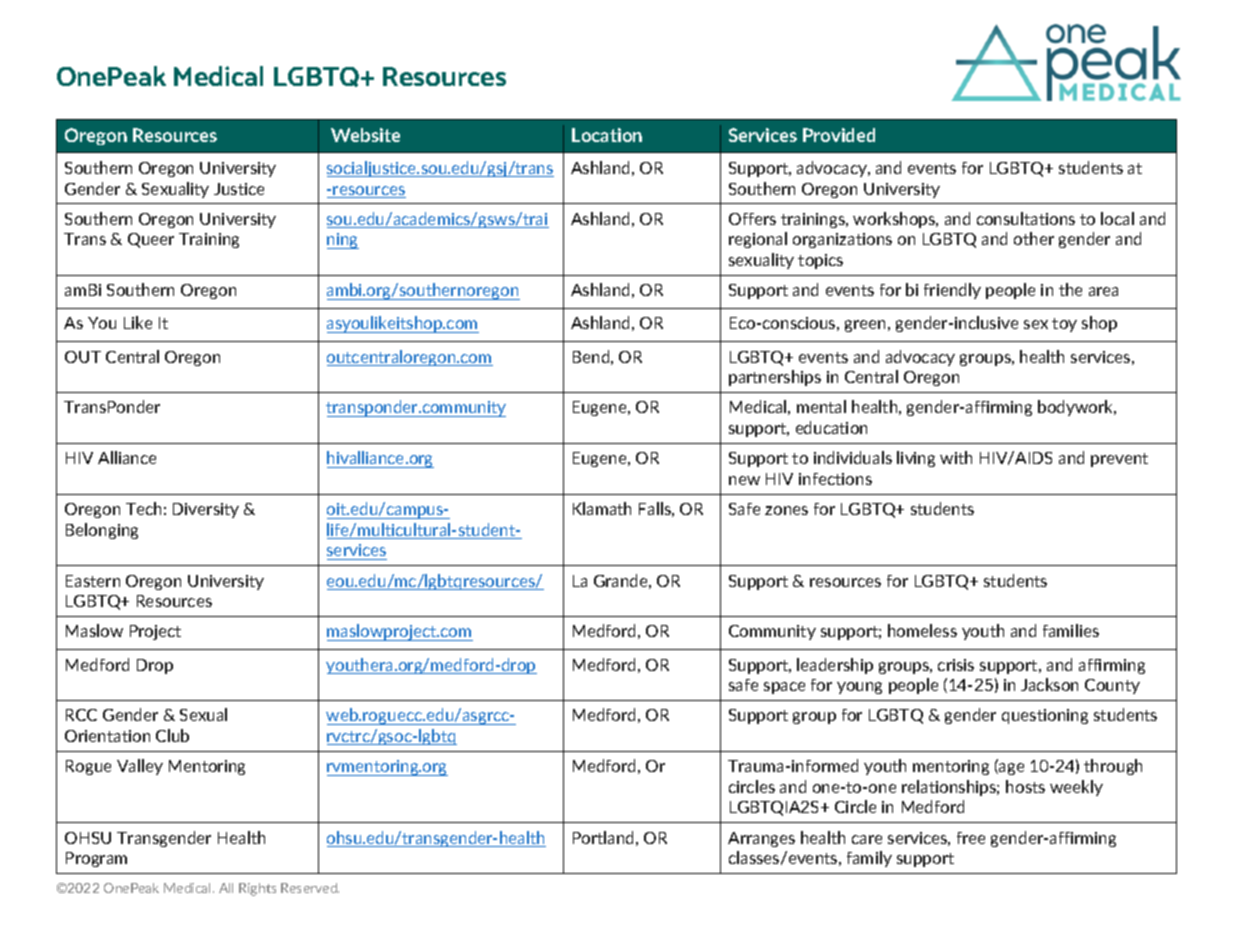 This page has height=952, width=1233. I want to click on Jackson, so click(1049, 684).
